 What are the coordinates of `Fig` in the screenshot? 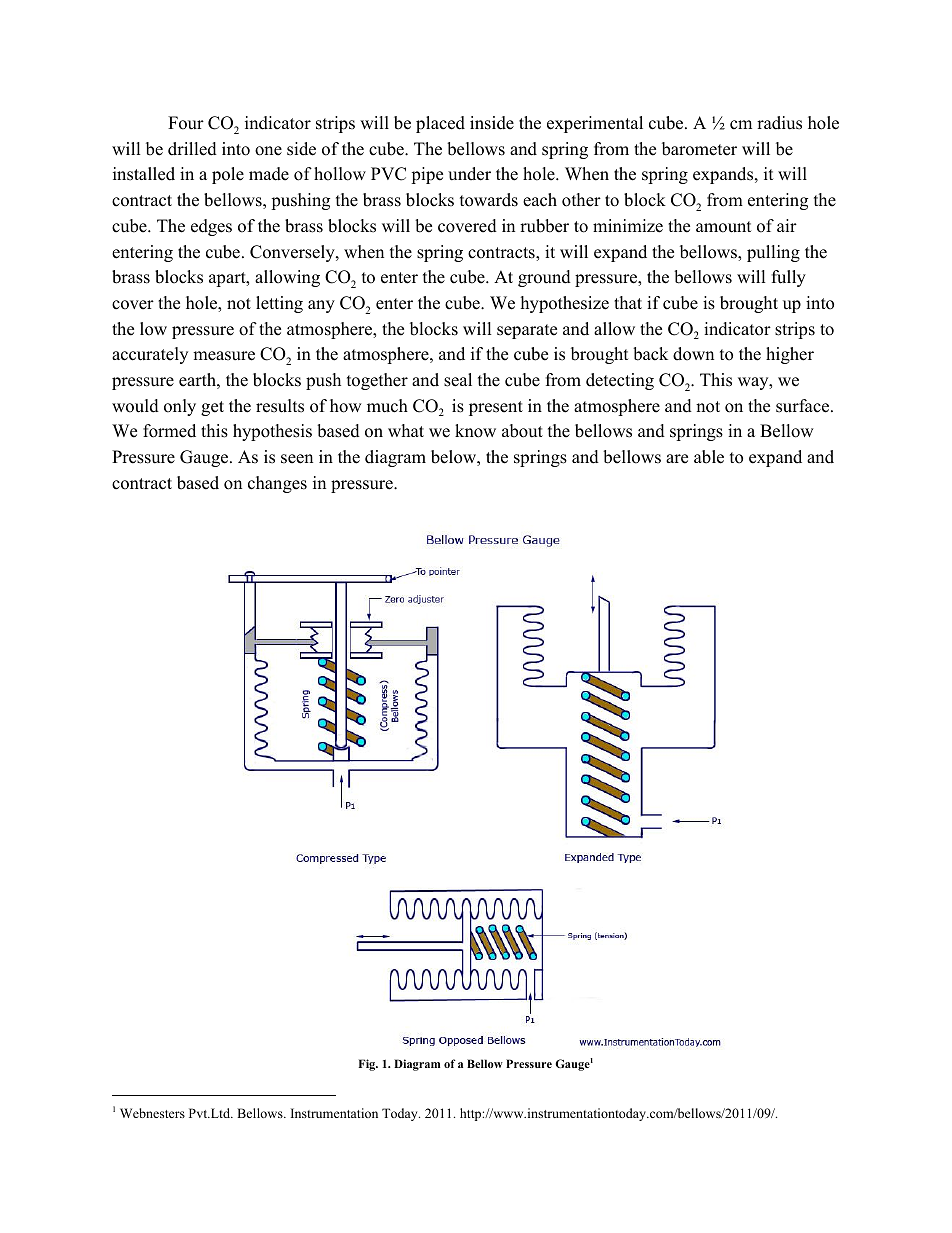 It's located at (368, 1065).
